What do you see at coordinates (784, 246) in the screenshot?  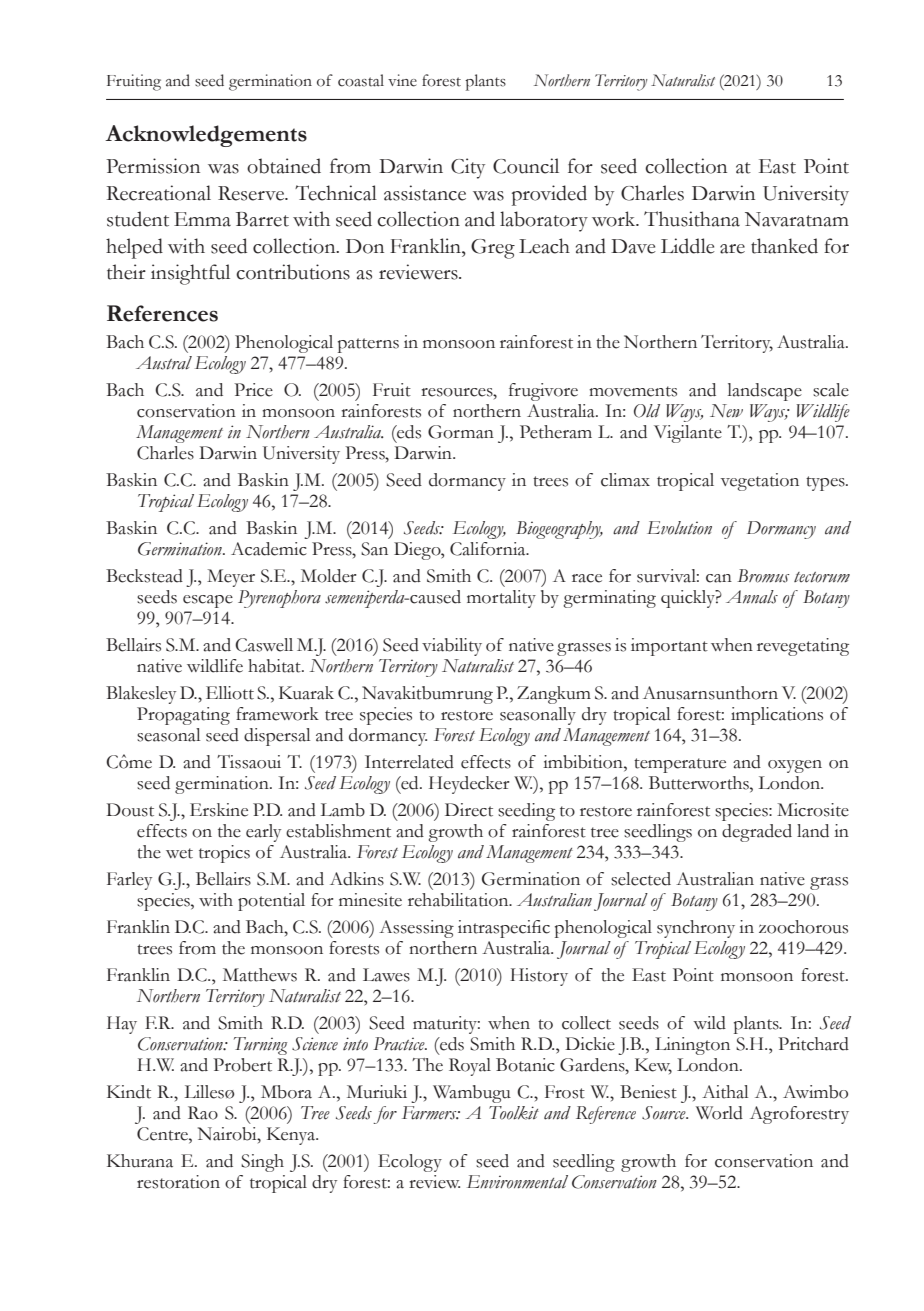 I see `thanked` at bounding box center [784, 246].
